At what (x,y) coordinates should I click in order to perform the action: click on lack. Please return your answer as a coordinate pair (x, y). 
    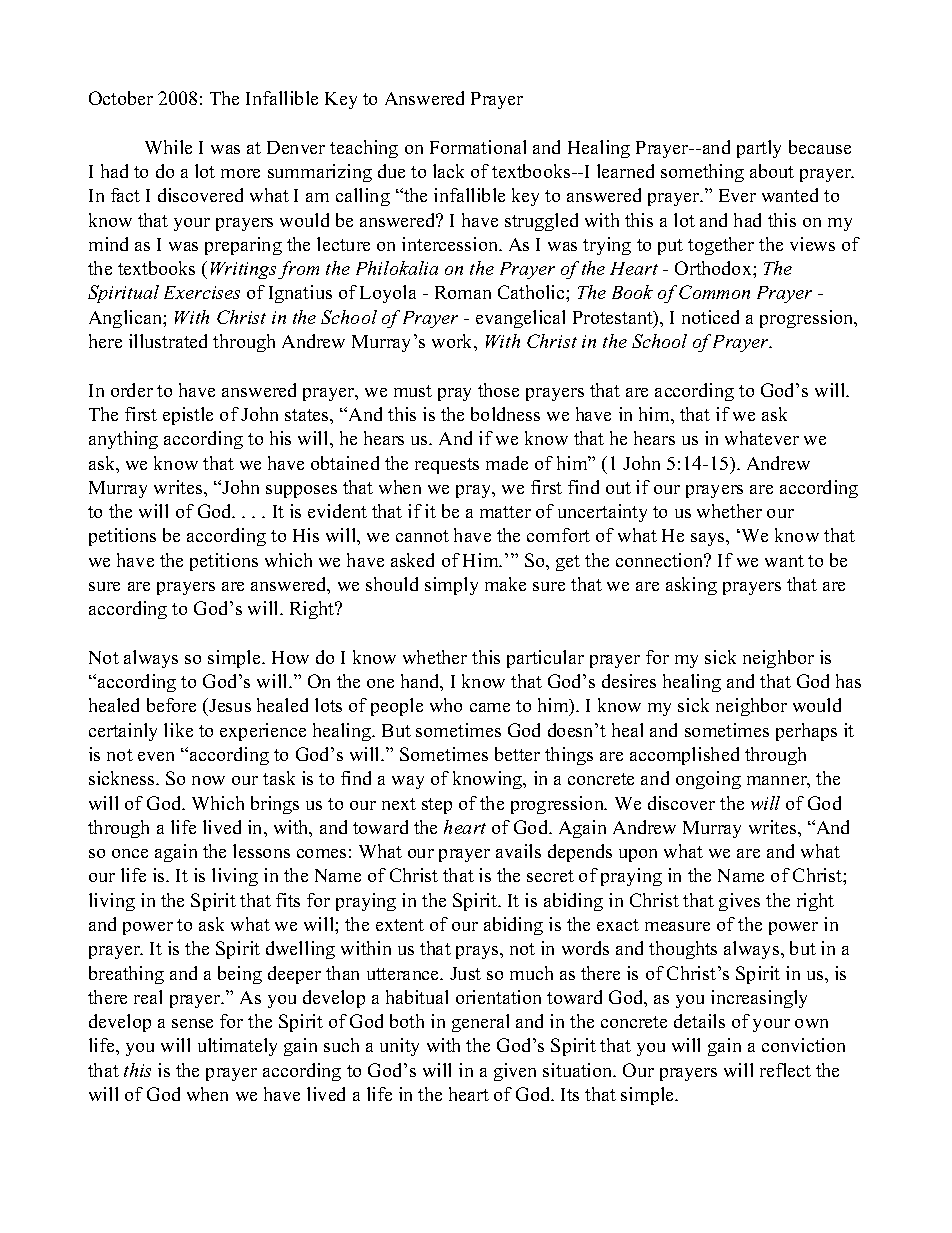
    Looking at the image, I should click on (448, 171).
